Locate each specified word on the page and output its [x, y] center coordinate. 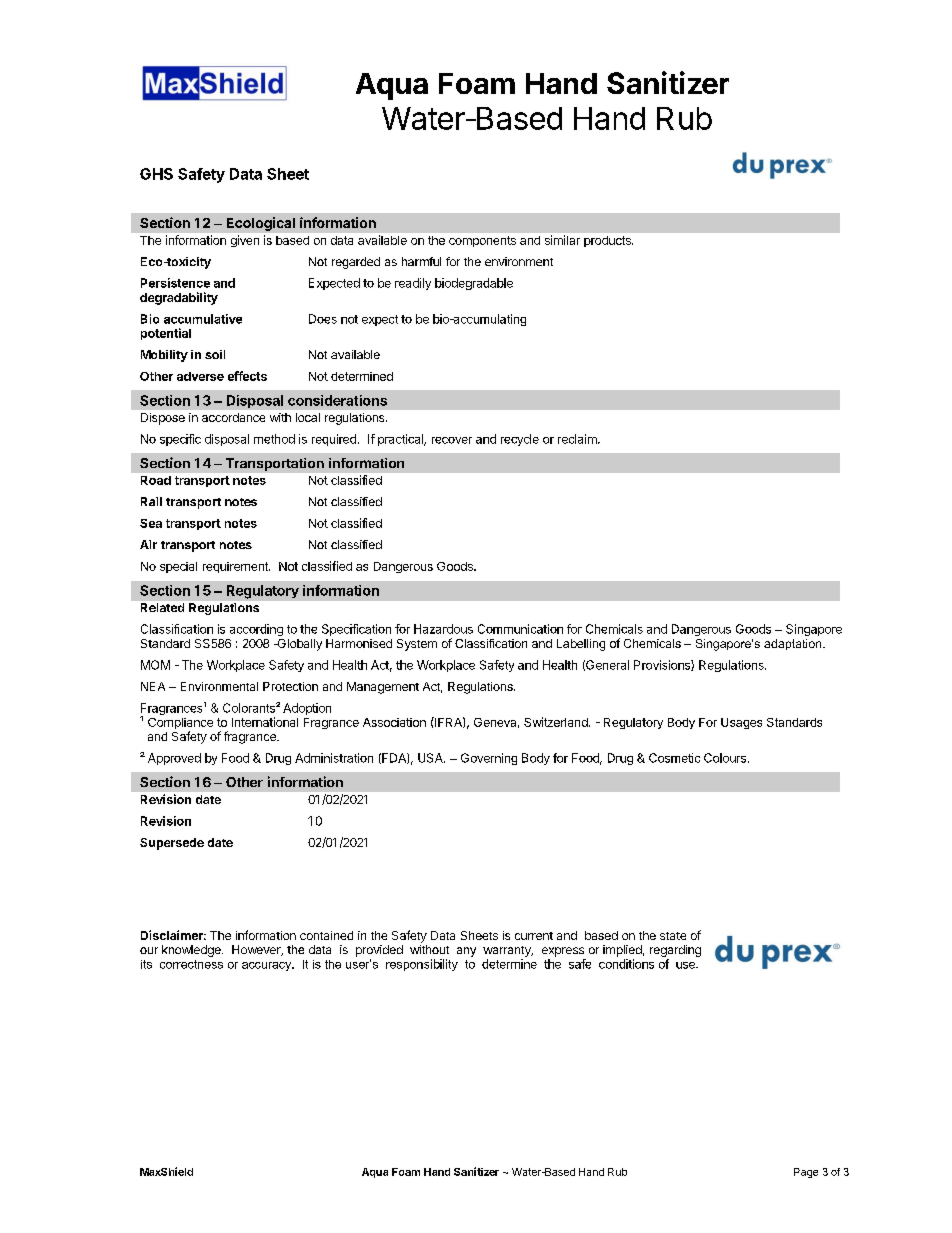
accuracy [268, 966]
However [257, 950]
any [466, 952]
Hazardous [443, 629]
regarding [675, 951]
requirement [236, 567]
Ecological [261, 224]
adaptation [794, 644]
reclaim [578, 439]
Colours [725, 758]
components [482, 241]
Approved [174, 759]
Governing [489, 759]
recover [452, 440]
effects [247, 376]
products [608, 241]
